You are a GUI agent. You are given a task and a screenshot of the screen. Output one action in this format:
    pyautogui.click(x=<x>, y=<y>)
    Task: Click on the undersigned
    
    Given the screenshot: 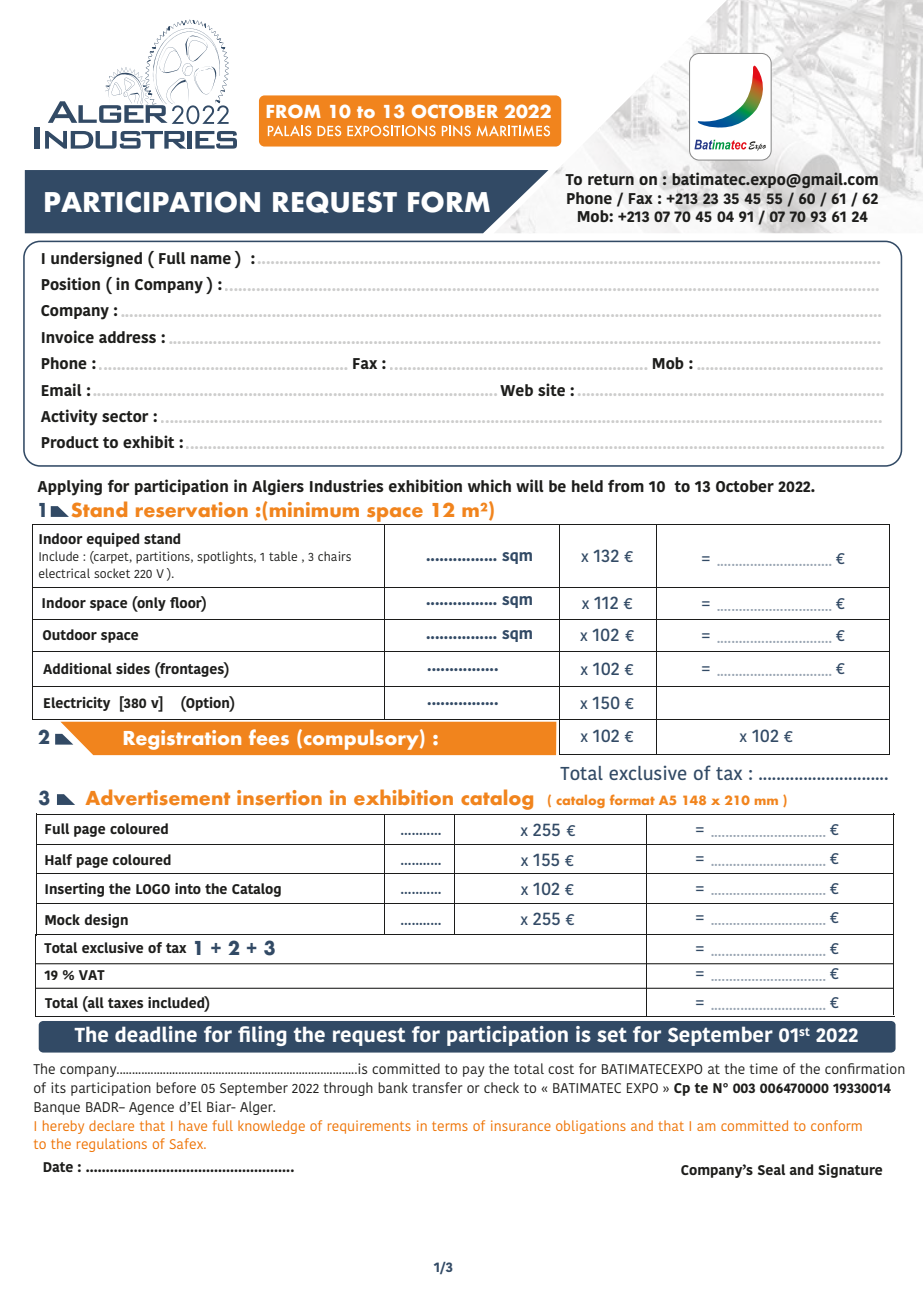 What is the action you would take?
    pyautogui.click(x=96, y=259)
